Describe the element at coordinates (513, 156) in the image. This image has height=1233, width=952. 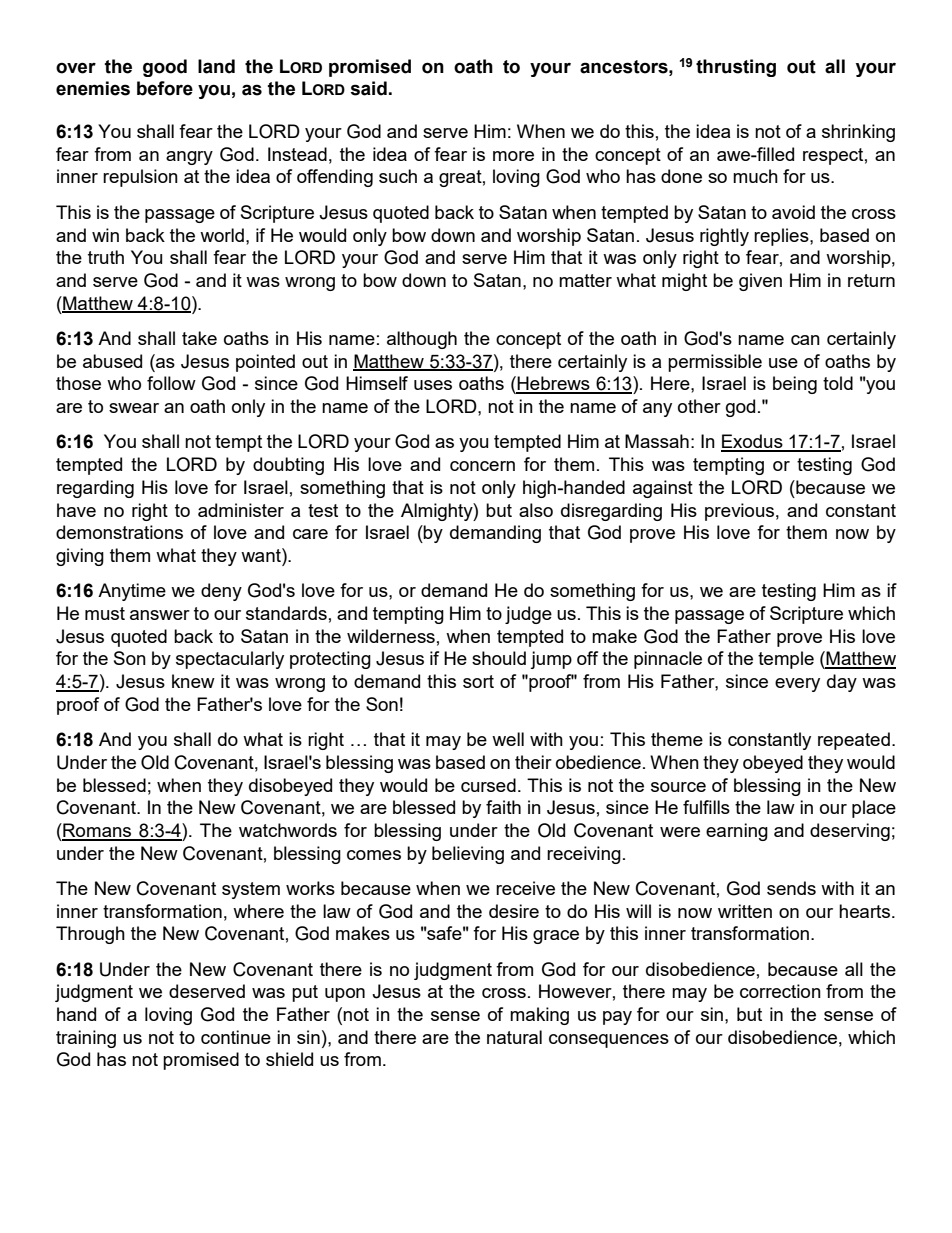
I see `more` at that location.
